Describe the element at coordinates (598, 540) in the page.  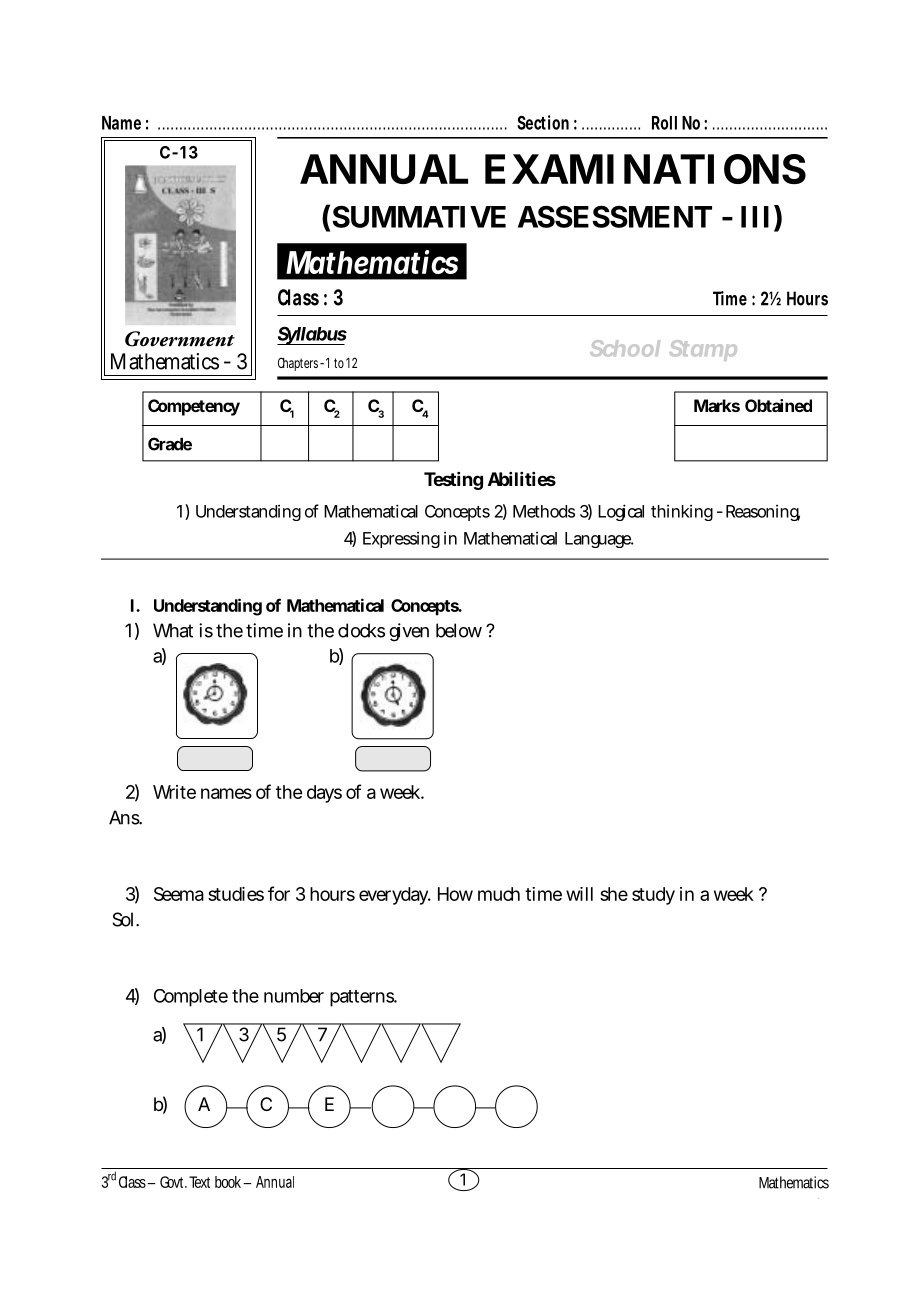
I see `Language` at that location.
